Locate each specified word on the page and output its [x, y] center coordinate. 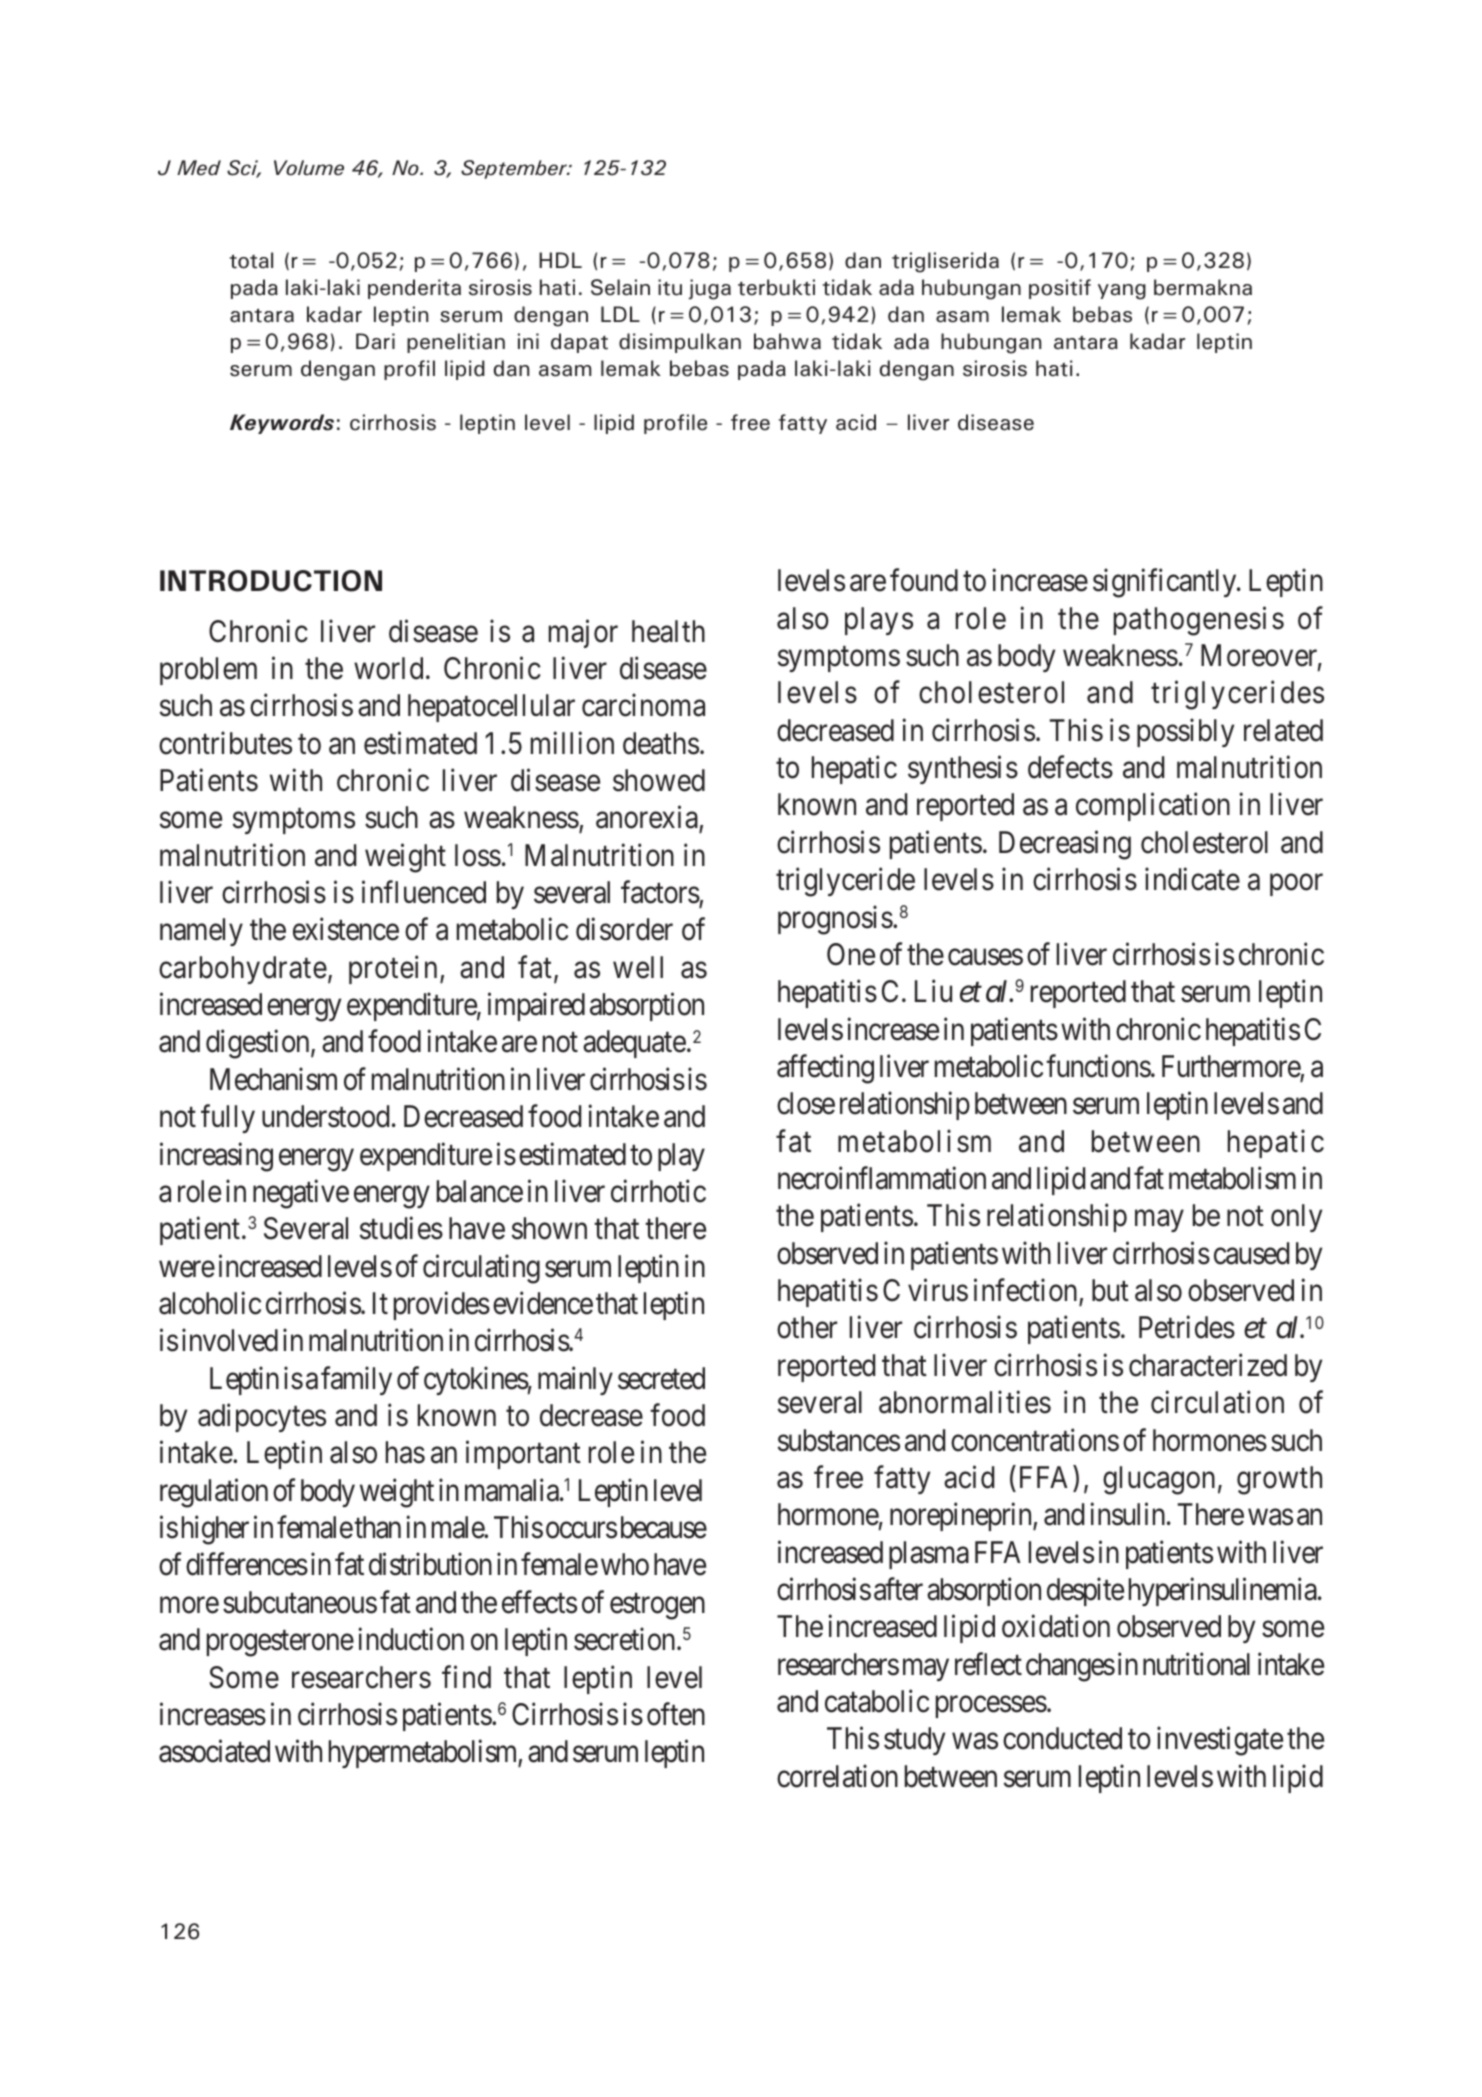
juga [709, 289]
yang [1122, 292]
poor [1296, 885]
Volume [309, 168]
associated [214, 1751]
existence [346, 929]
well [638, 967]
